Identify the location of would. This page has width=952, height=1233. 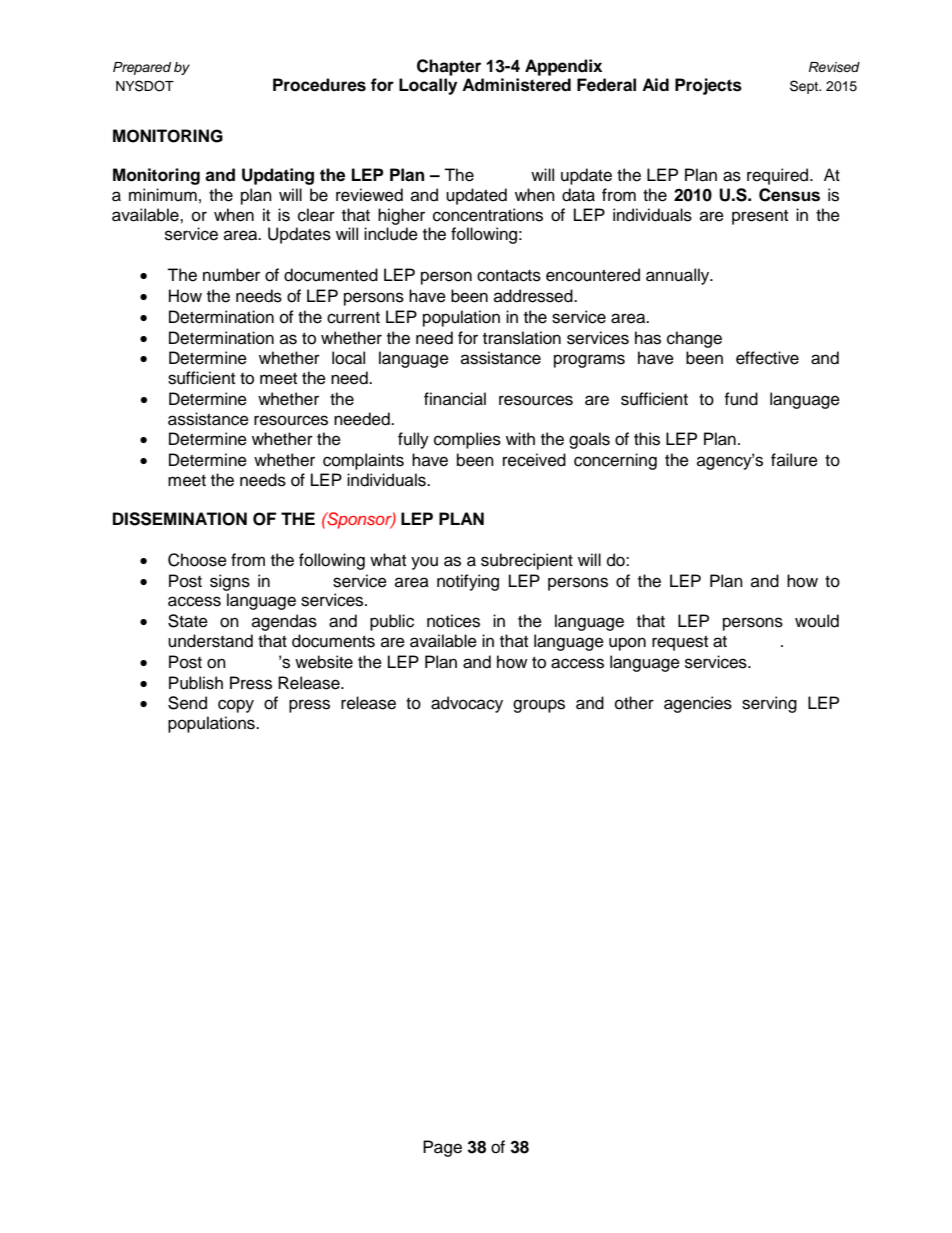
(817, 621).
